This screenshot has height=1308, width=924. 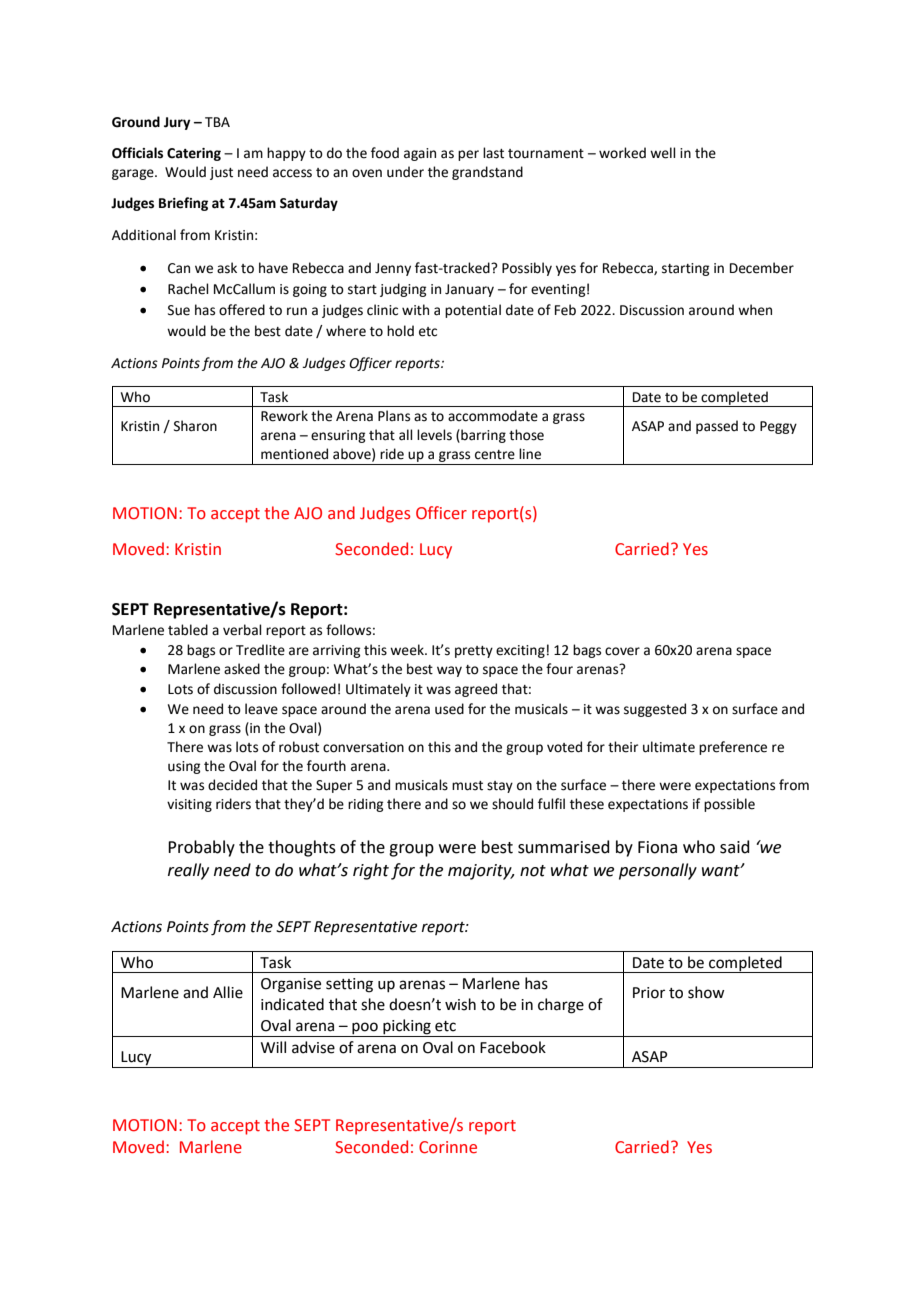 What do you see at coordinates (420, 154) in the screenshot?
I see `again` at bounding box center [420, 154].
